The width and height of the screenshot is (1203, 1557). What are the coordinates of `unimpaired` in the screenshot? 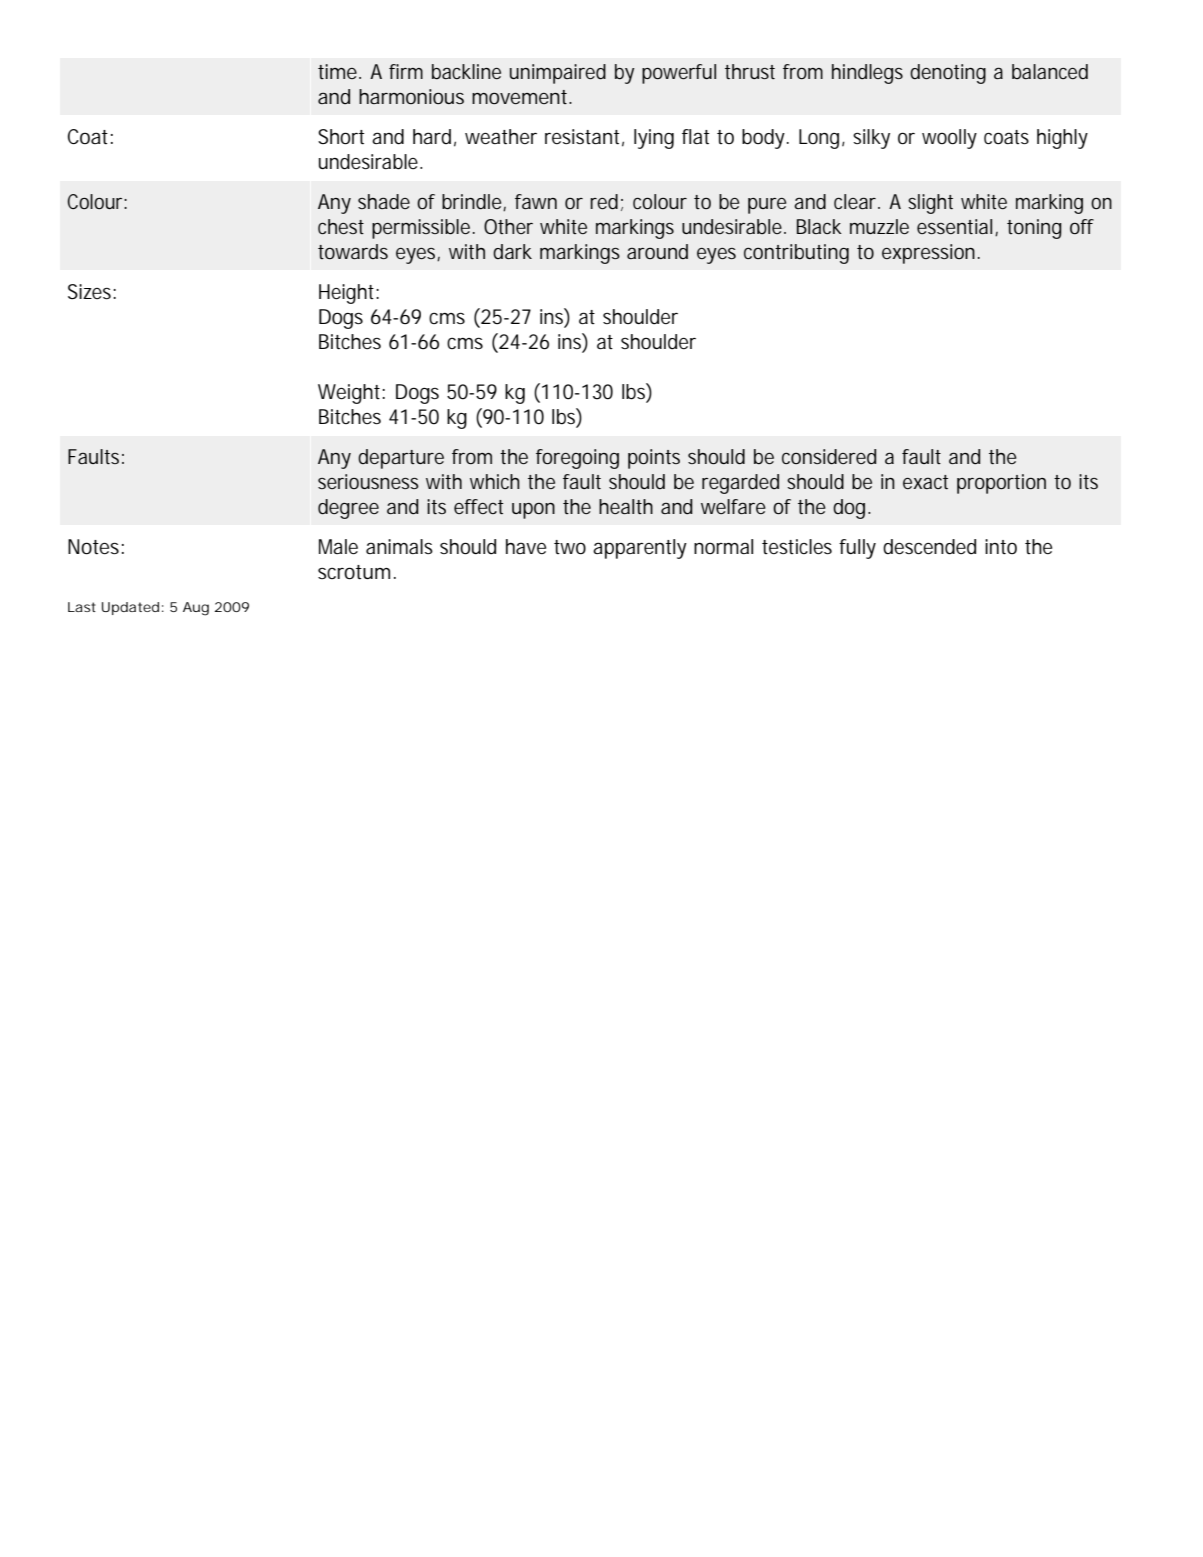 It's located at (558, 74).
